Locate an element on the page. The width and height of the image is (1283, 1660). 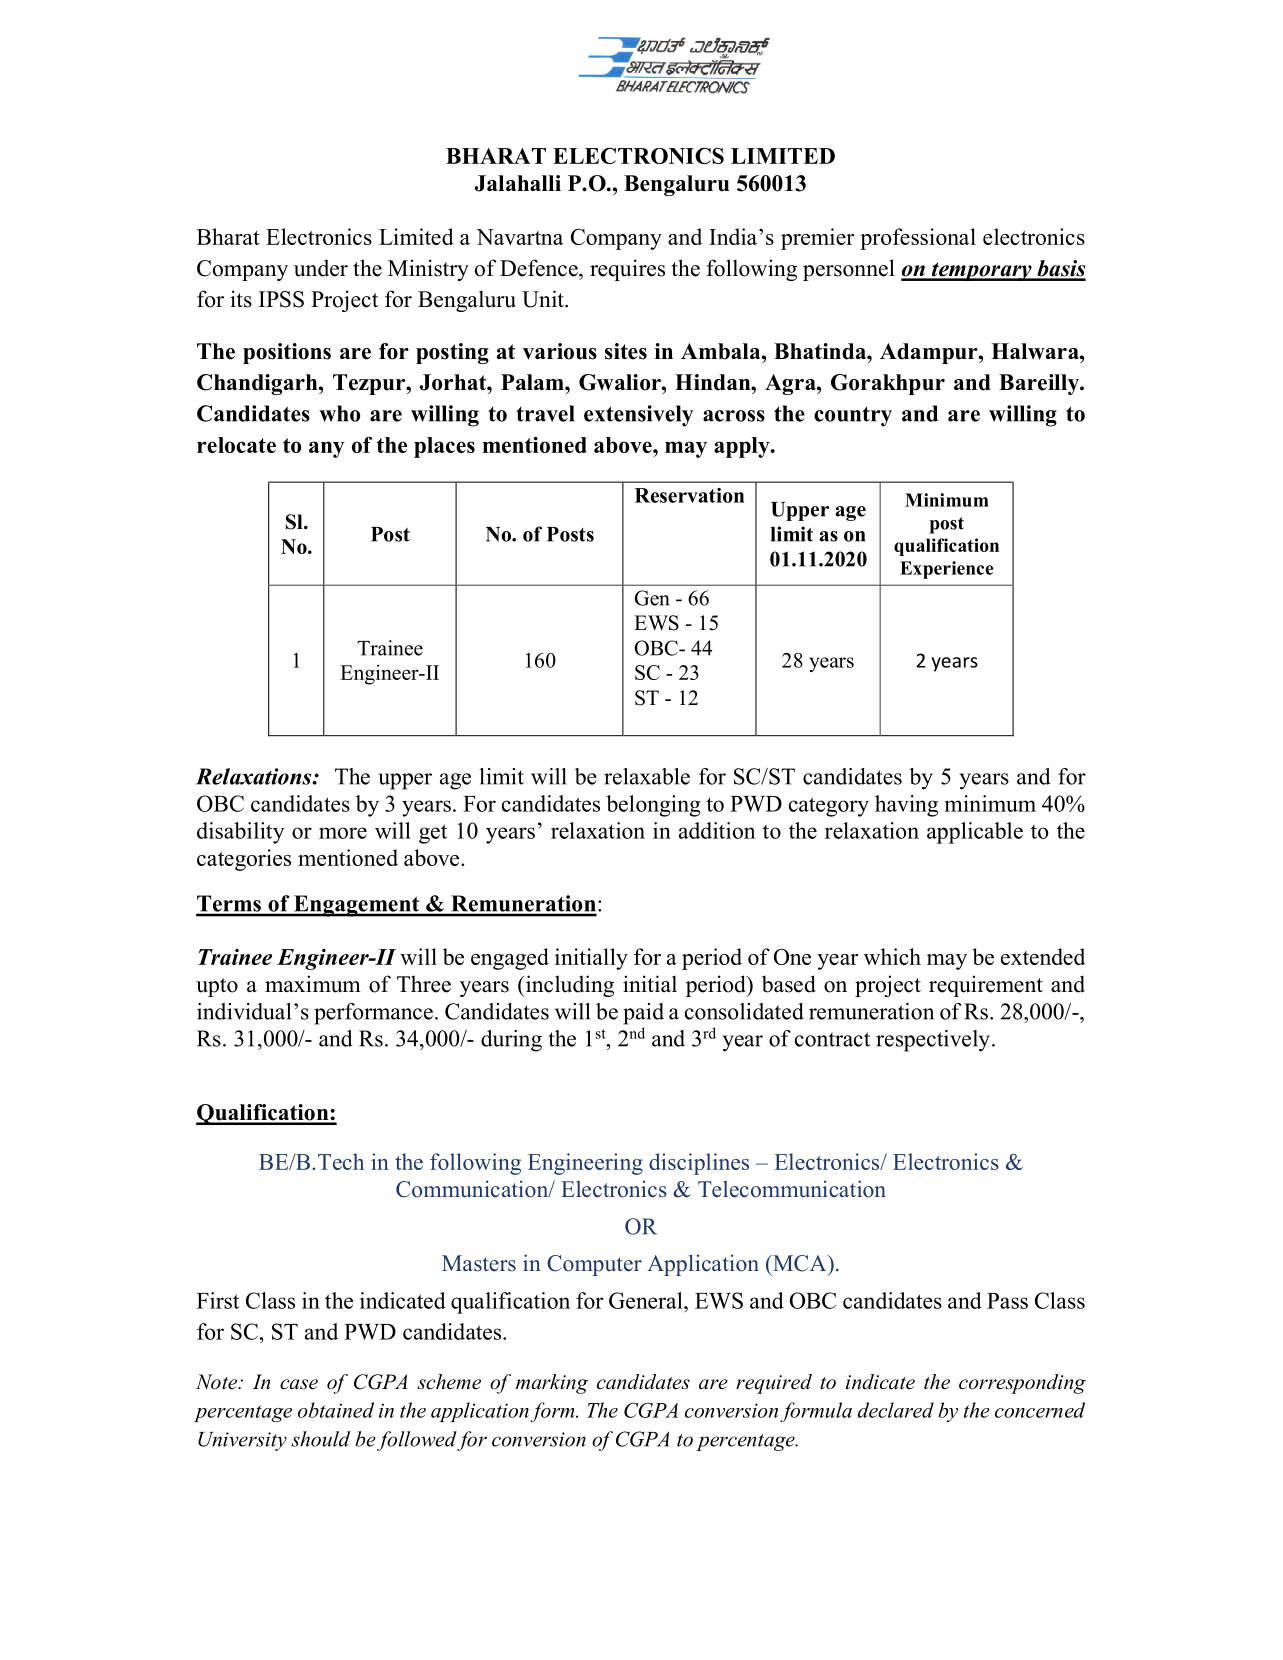
maximum is located at coordinates (313, 984).
